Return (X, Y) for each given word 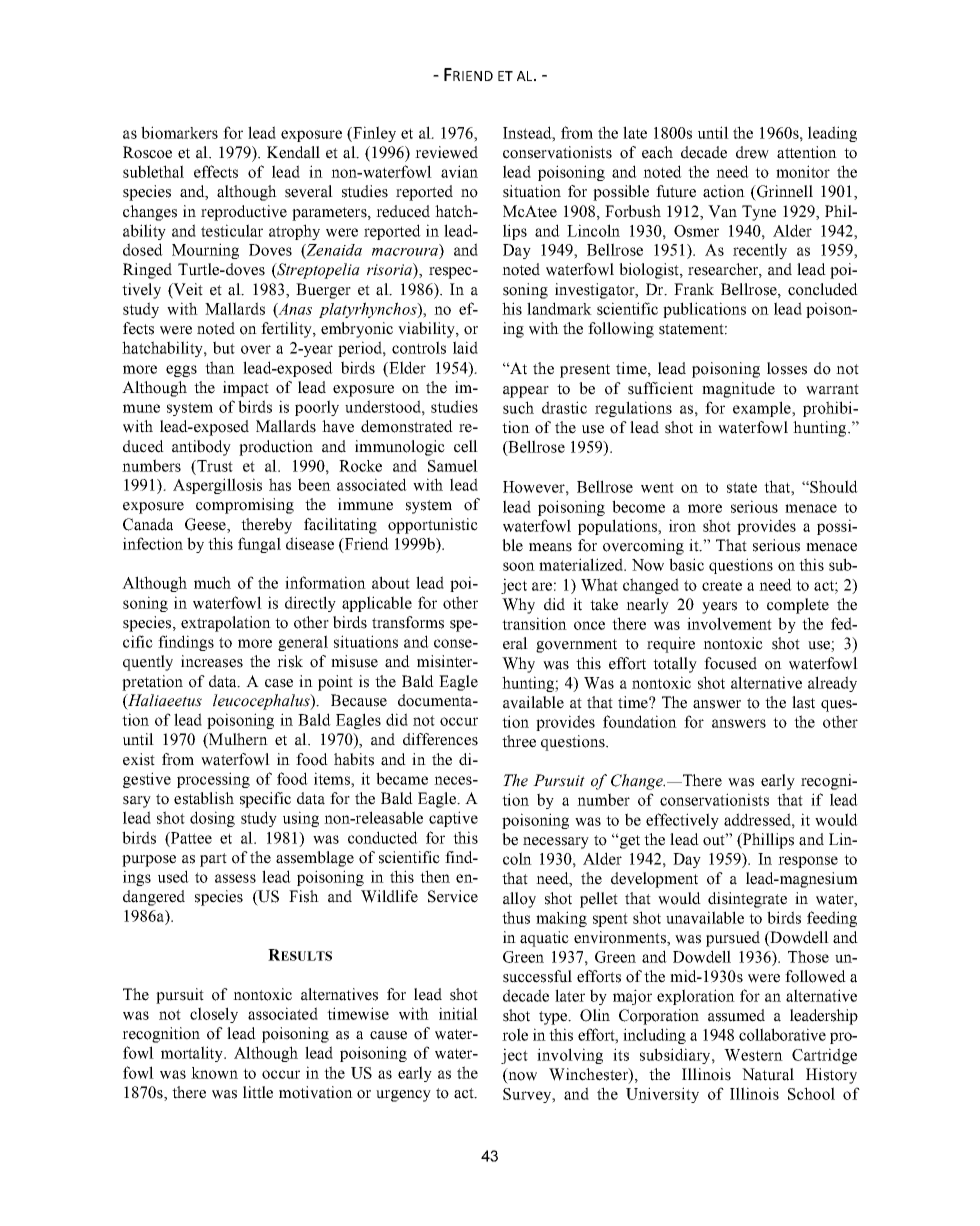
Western (753, 1055)
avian (459, 171)
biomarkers (179, 132)
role (515, 1034)
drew (752, 152)
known (214, 1073)
